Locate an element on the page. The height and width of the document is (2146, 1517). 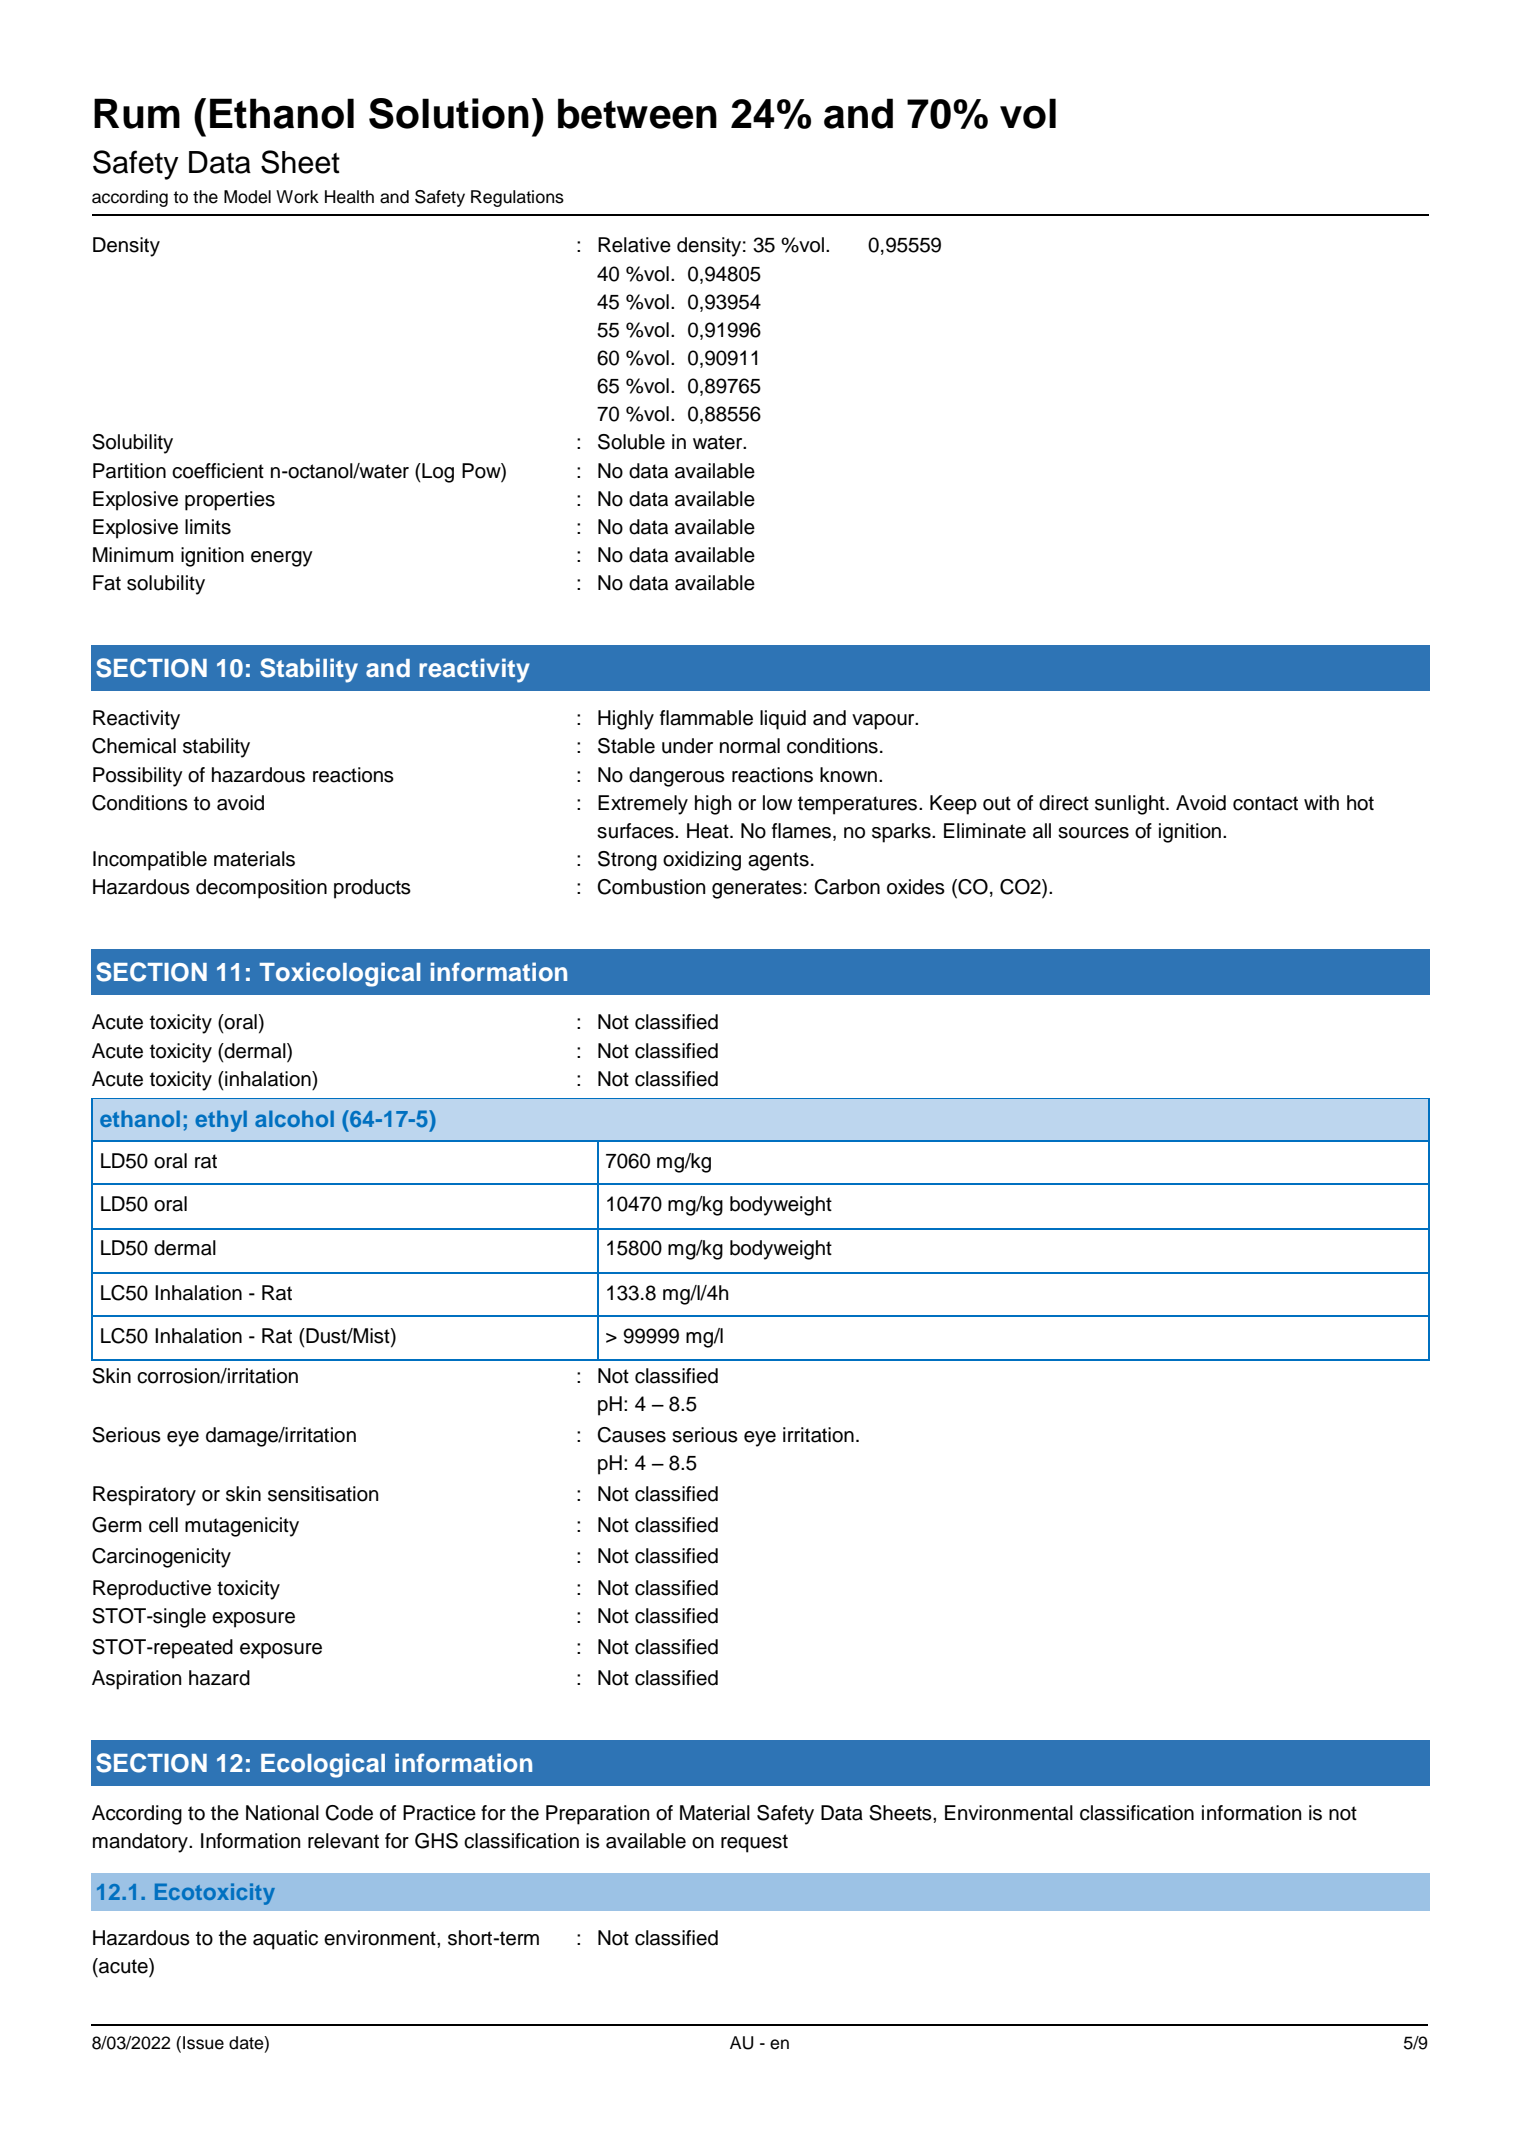
generates is located at coordinates (757, 889).
